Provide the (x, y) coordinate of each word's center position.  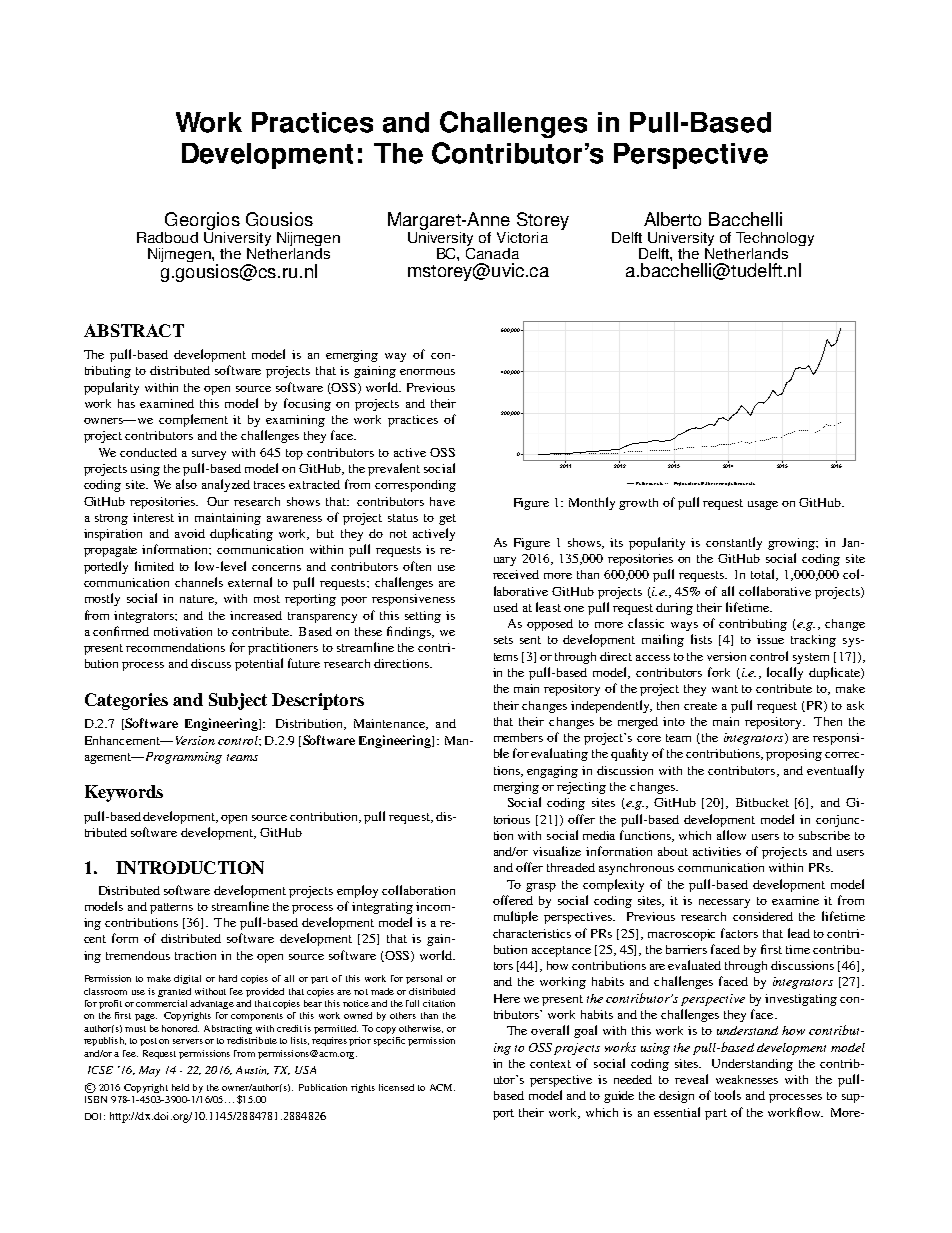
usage (763, 505)
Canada (492, 252)
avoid (190, 533)
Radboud (167, 237)
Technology (775, 239)
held (180, 1087)
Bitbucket (762, 802)
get (447, 519)
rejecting (581, 788)
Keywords (124, 793)
